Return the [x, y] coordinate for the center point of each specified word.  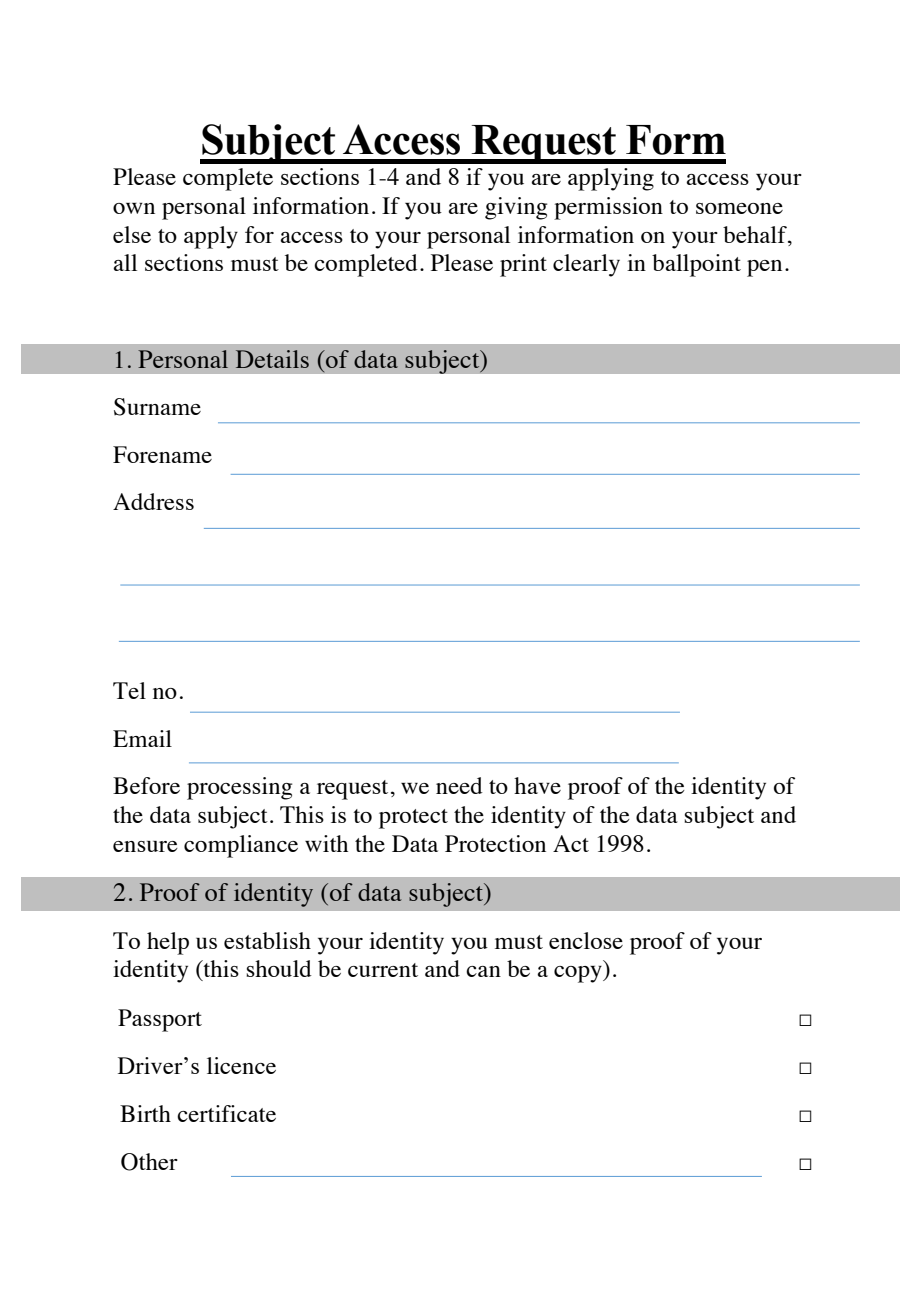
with [326, 843]
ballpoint [696, 265]
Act [571, 843]
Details [272, 359]
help [168, 943]
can [483, 971]
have [537, 785]
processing [239, 788]
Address [153, 501]
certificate [226, 1113]
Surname [157, 407]
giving [516, 208]
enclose [586, 940]
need [459, 785]
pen [764, 268]
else [132, 234]
